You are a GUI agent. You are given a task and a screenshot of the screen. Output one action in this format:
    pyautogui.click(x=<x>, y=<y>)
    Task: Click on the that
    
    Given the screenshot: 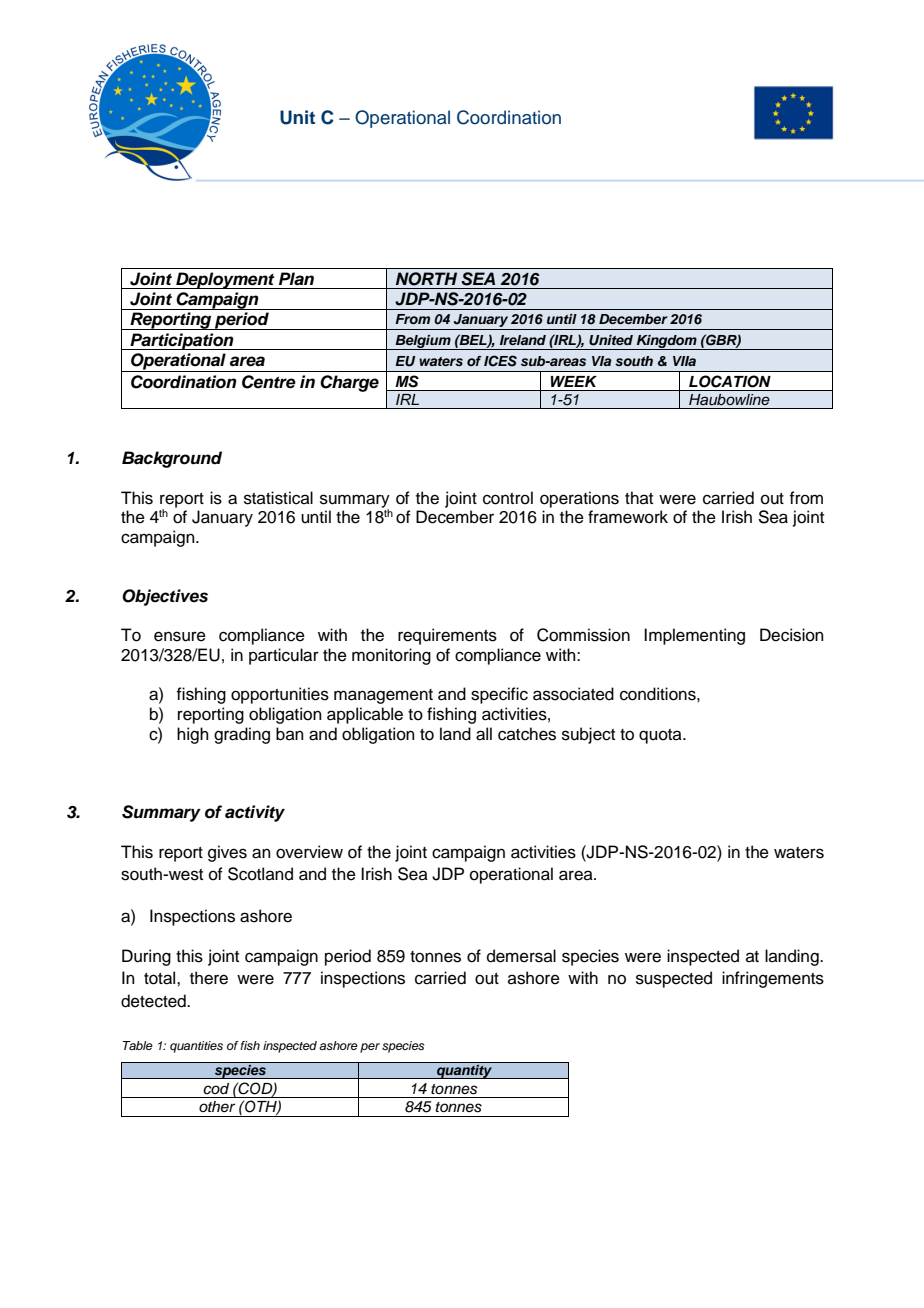 What is the action you would take?
    pyautogui.click(x=639, y=497)
